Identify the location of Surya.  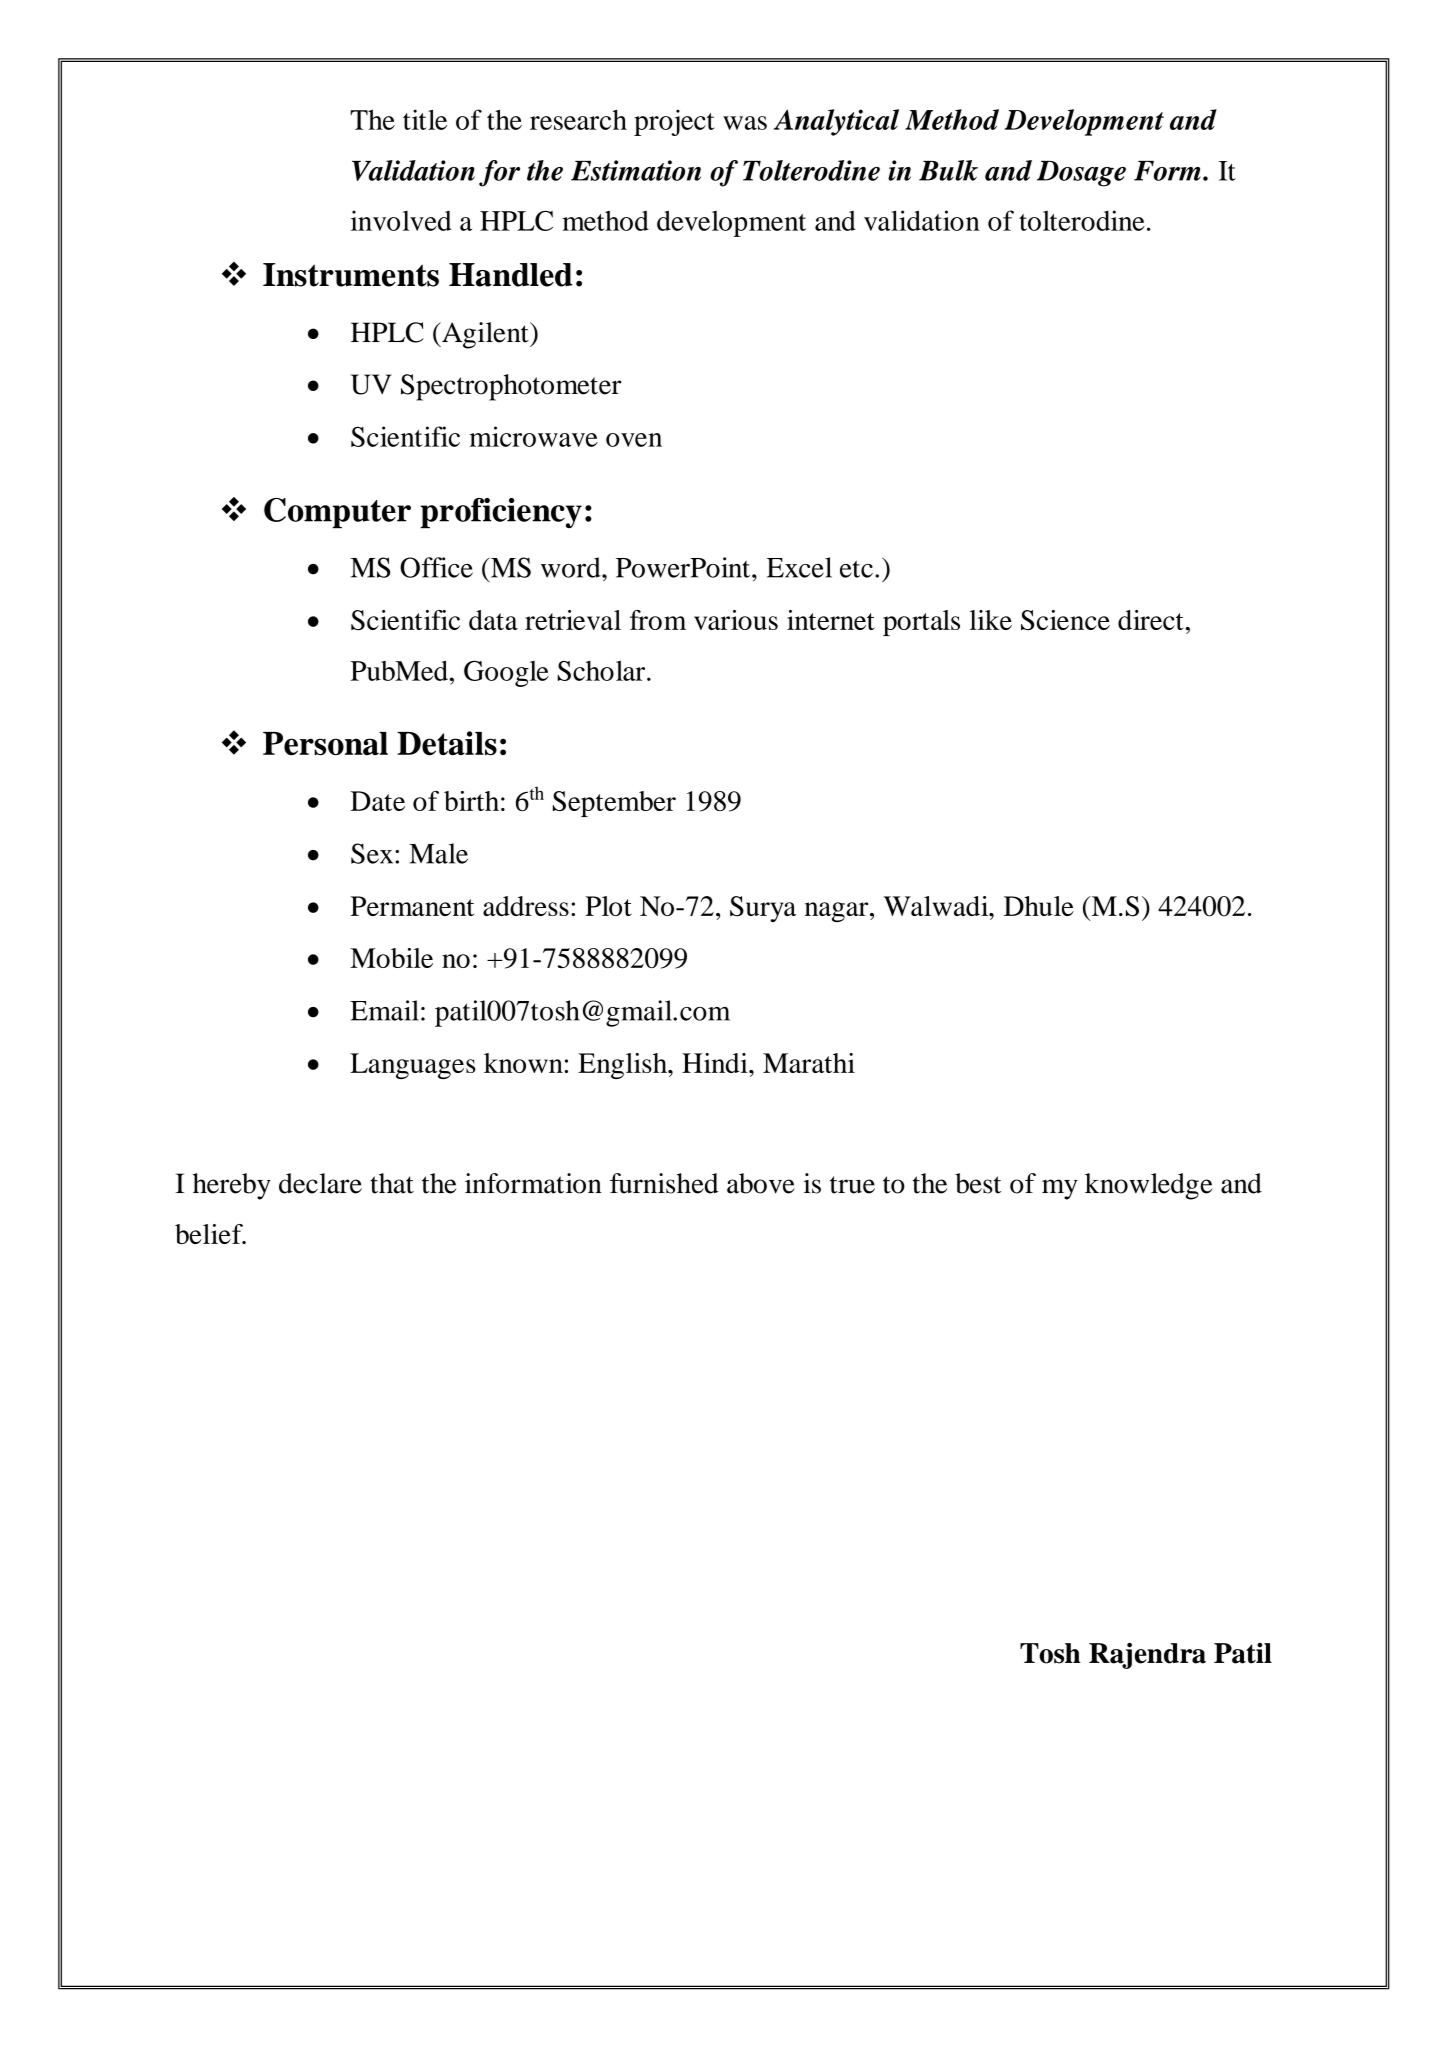
(763, 909).
